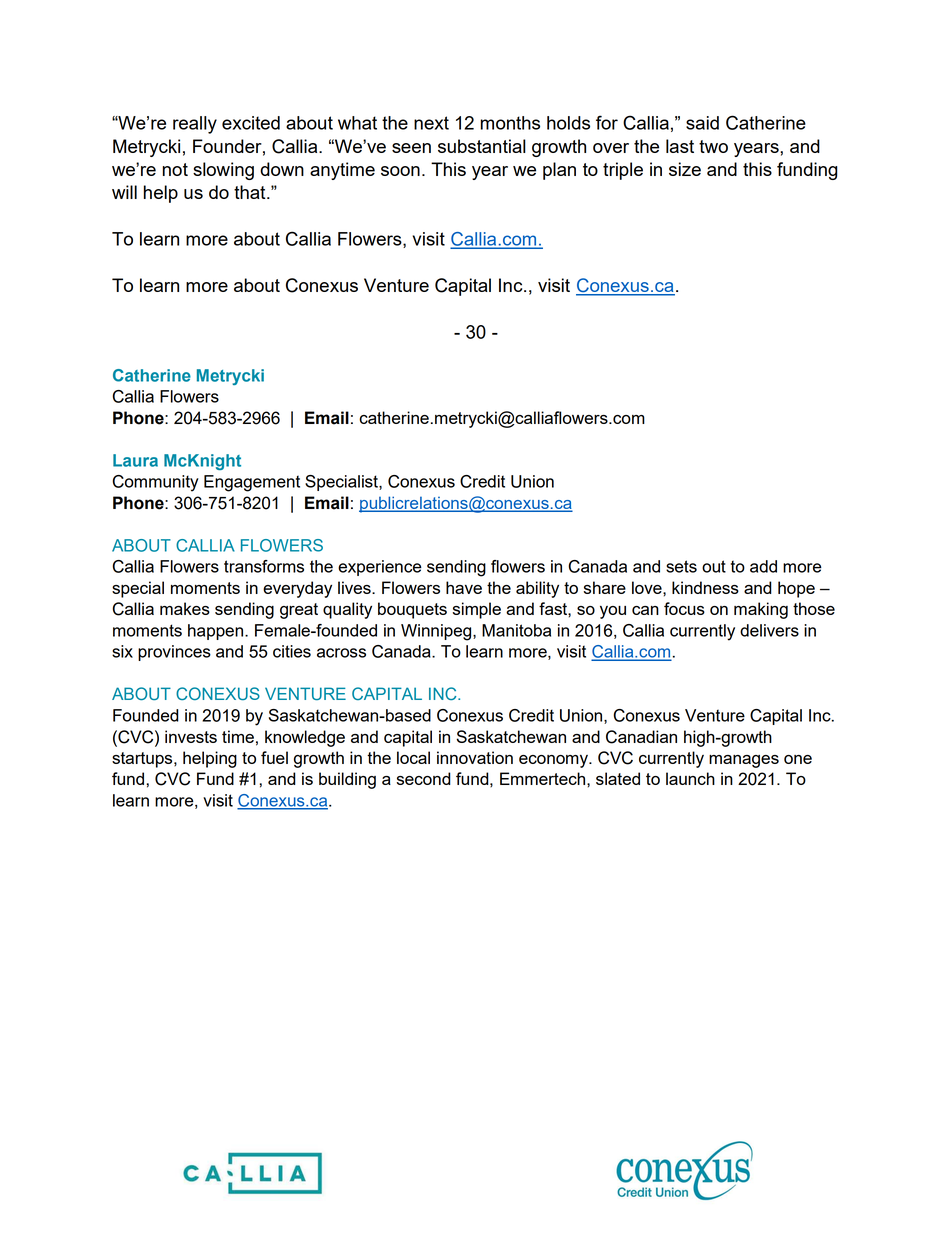 Image resolution: width=952 pixels, height=1233 pixels. I want to click on makes, so click(185, 608).
